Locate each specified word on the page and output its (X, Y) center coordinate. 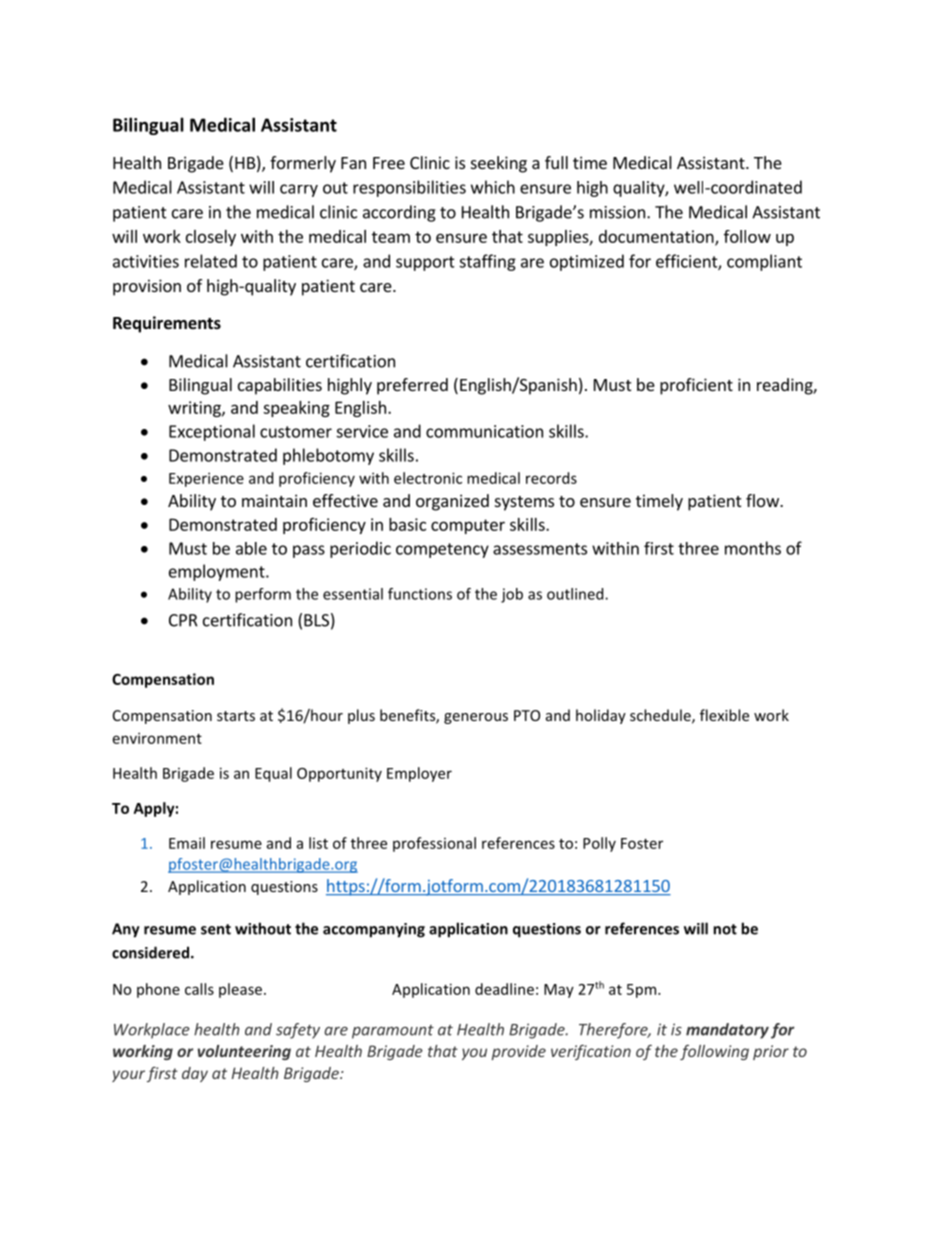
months (753, 548)
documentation (657, 237)
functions (420, 594)
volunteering (244, 1052)
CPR (183, 620)
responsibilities (409, 188)
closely (211, 238)
